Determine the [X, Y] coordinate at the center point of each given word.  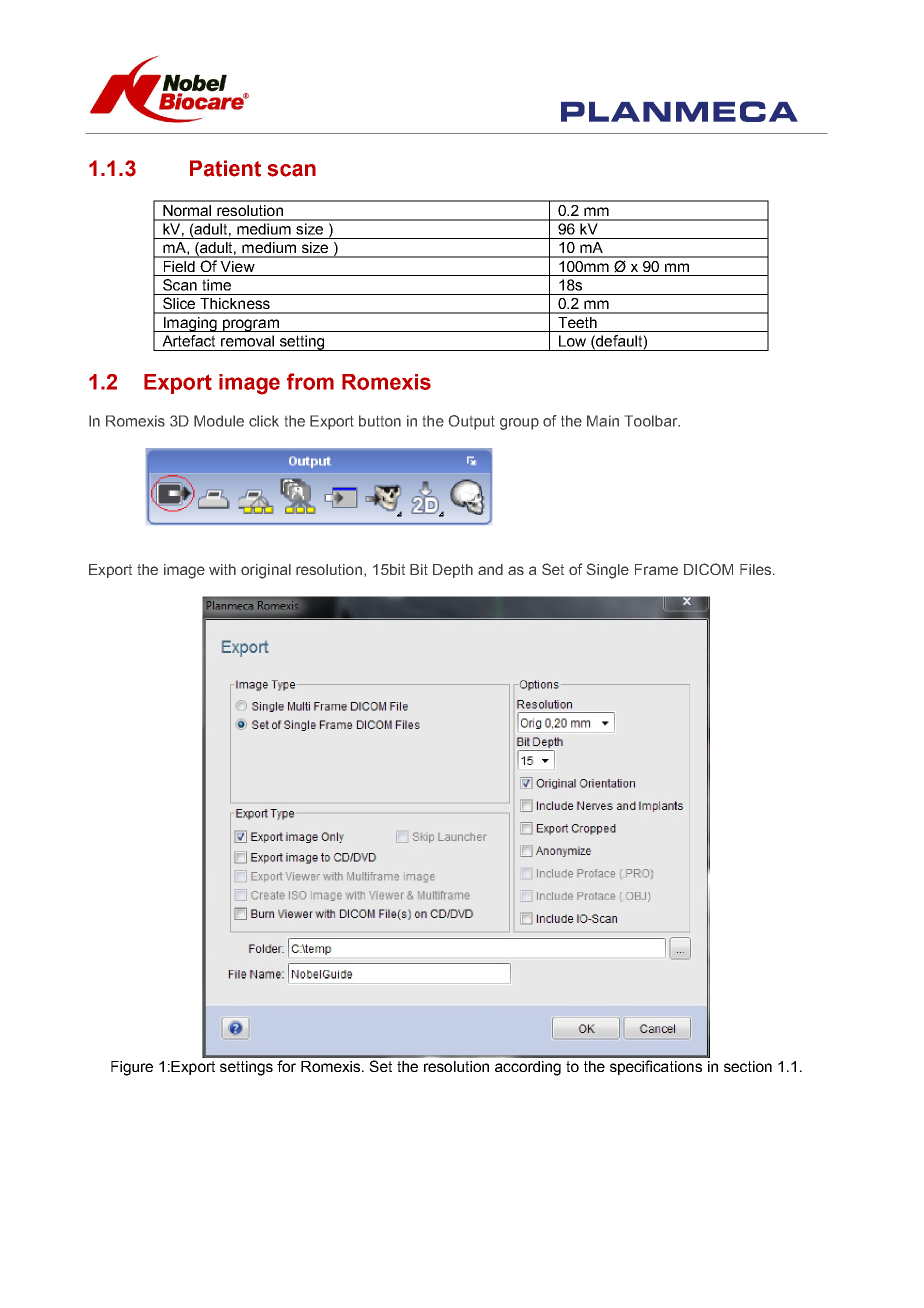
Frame [656, 569]
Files [757, 569]
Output [471, 422]
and [490, 569]
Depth [453, 571]
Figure [132, 1068]
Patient [225, 168]
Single [608, 571]
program [250, 325]
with [222, 569]
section [748, 1066]
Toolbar [652, 421]
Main [603, 421]
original [266, 571]
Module [219, 421]
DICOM [708, 569]
